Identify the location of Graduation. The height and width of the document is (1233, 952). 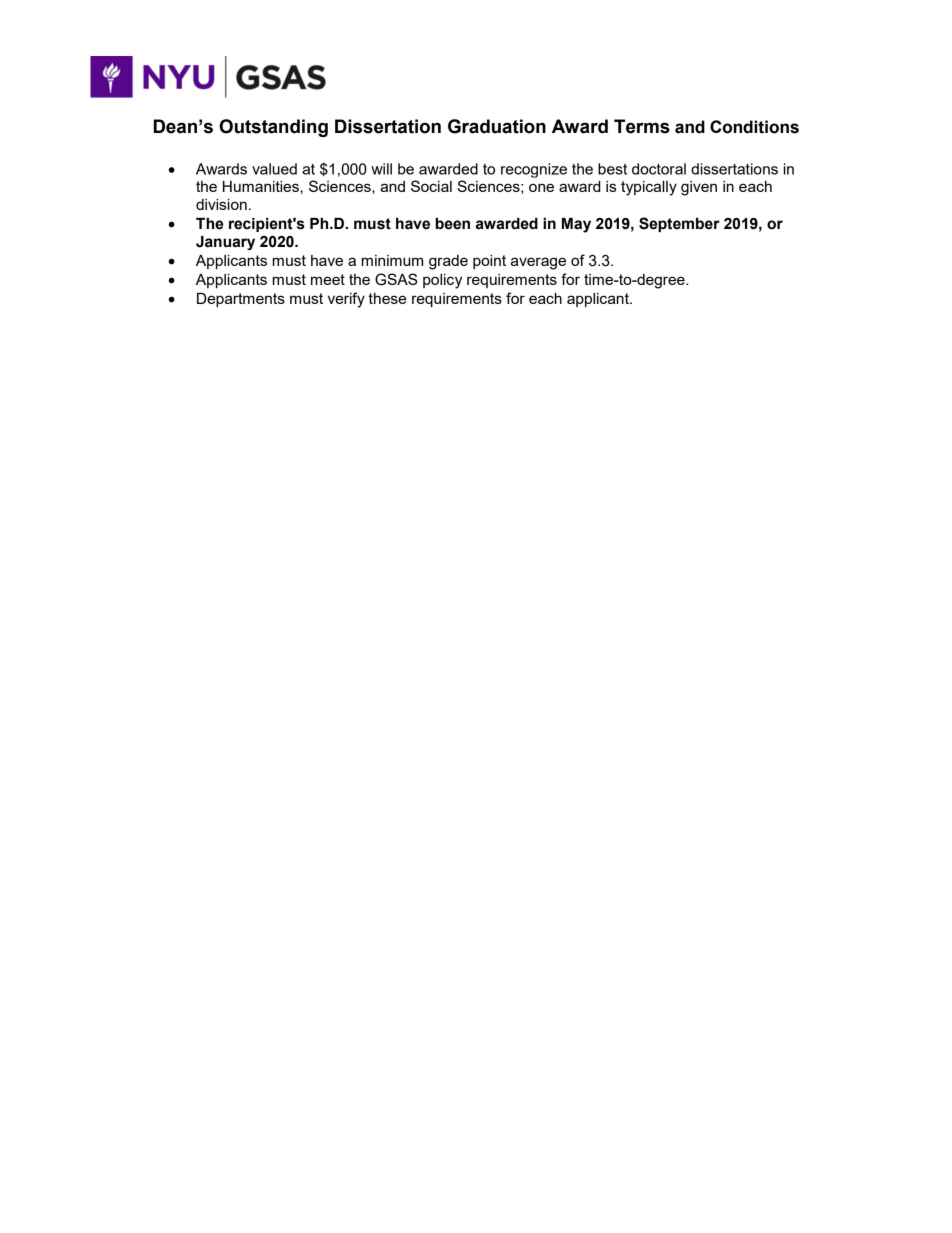
(497, 126).
